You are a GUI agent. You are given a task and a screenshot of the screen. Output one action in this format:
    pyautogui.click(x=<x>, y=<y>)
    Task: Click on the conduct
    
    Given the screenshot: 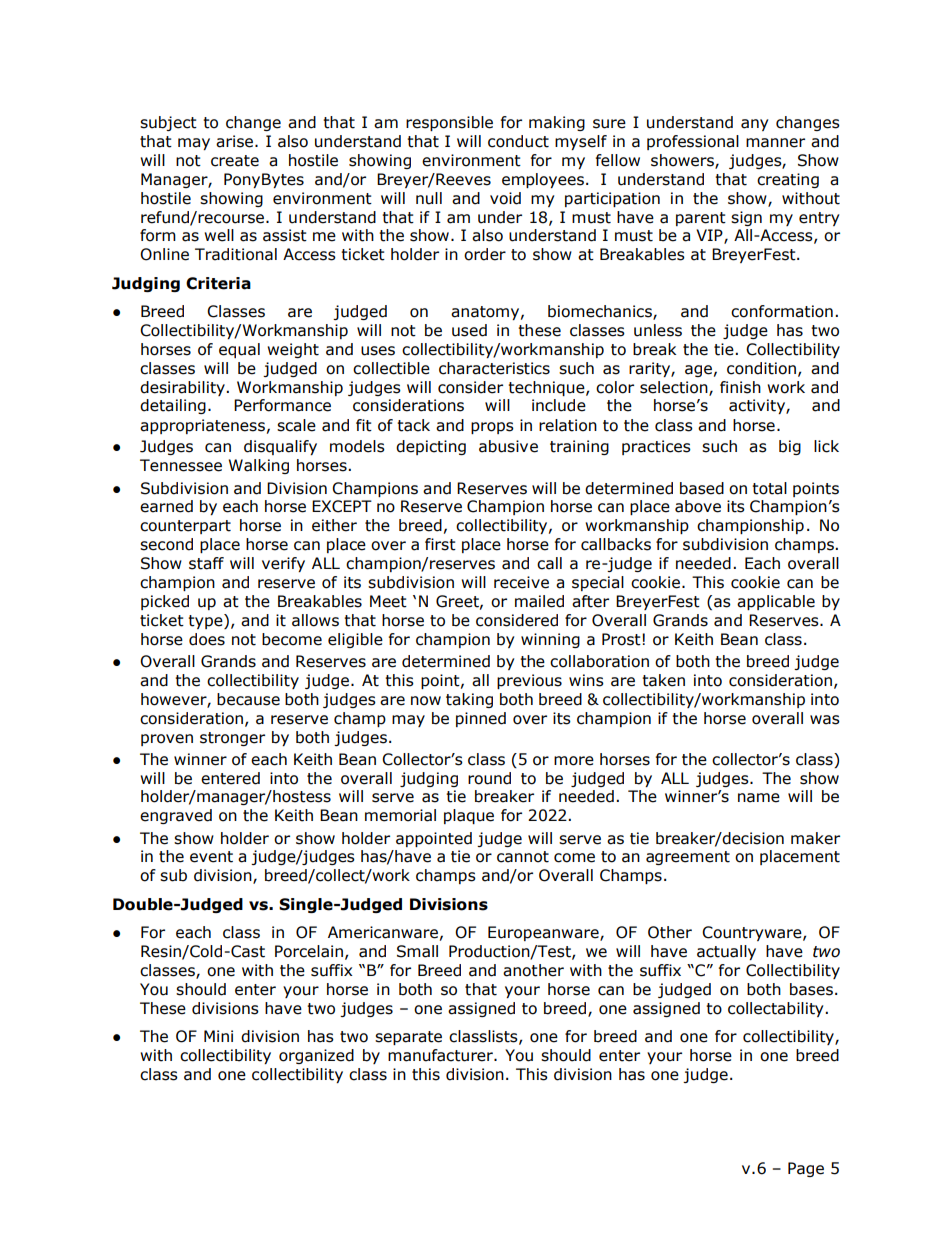 What is the action you would take?
    pyautogui.click(x=518, y=141)
